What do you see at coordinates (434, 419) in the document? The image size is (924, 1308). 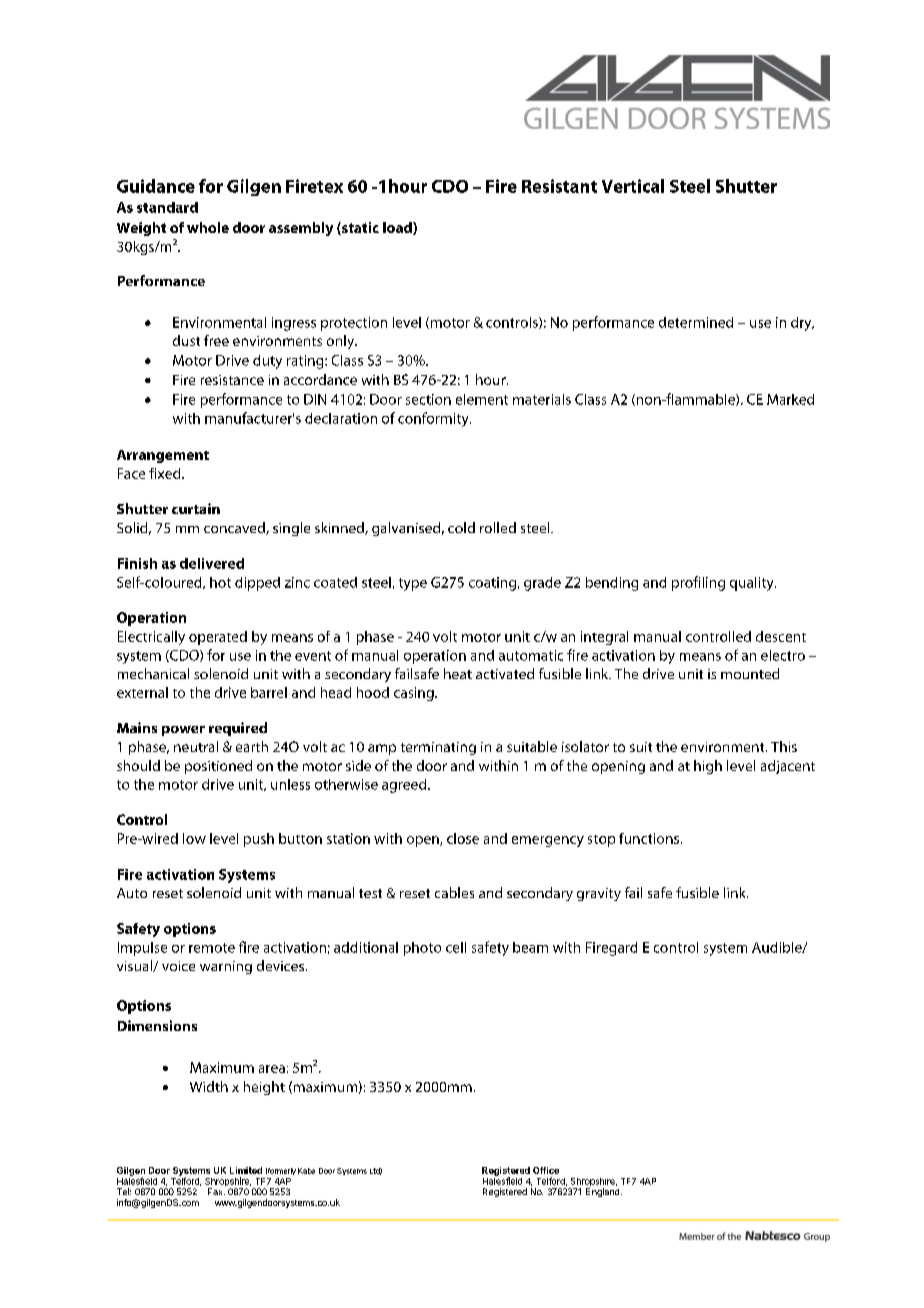 I see `conformity` at bounding box center [434, 419].
